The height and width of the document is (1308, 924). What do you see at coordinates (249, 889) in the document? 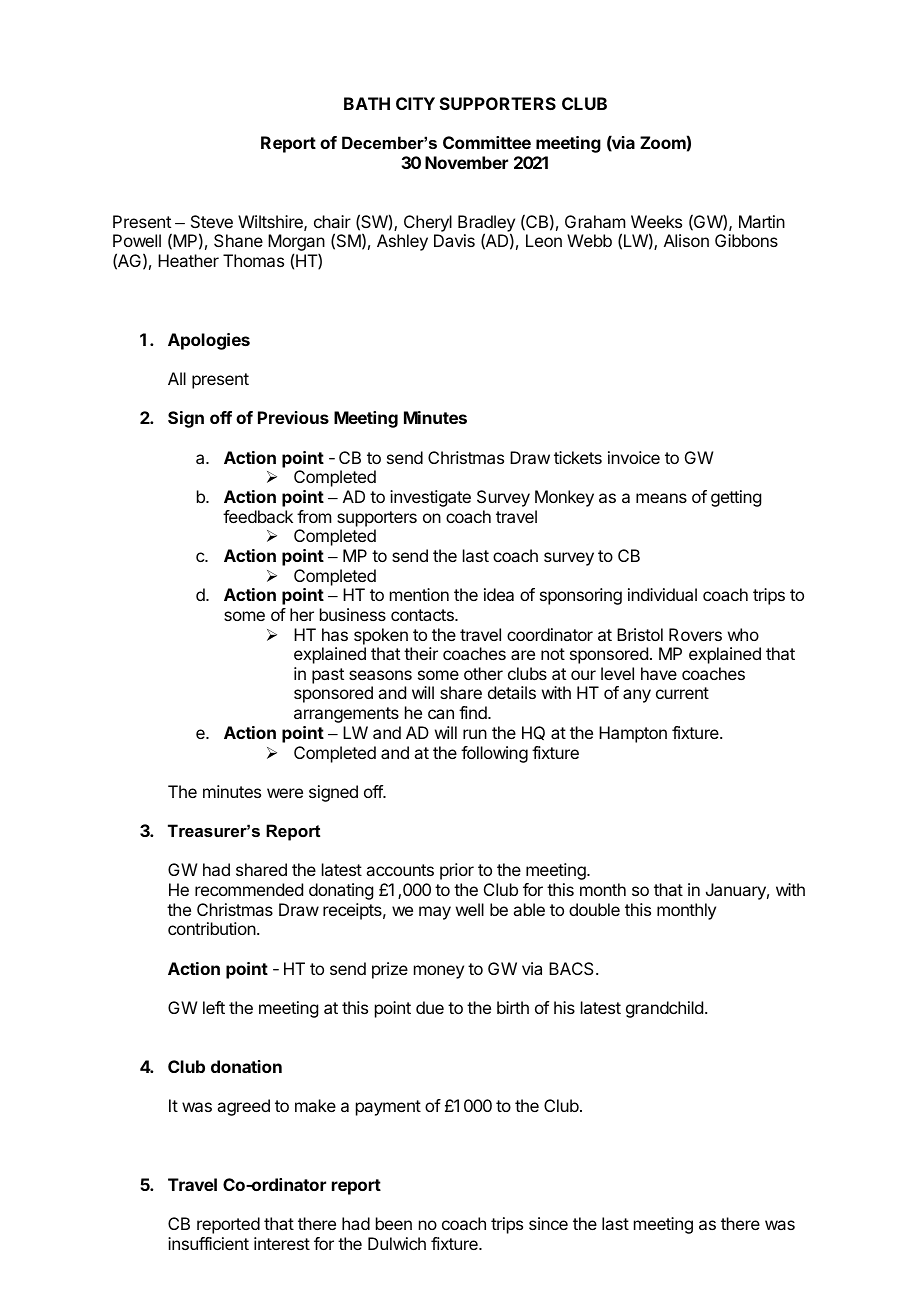
I see `recommended` at bounding box center [249, 889].
